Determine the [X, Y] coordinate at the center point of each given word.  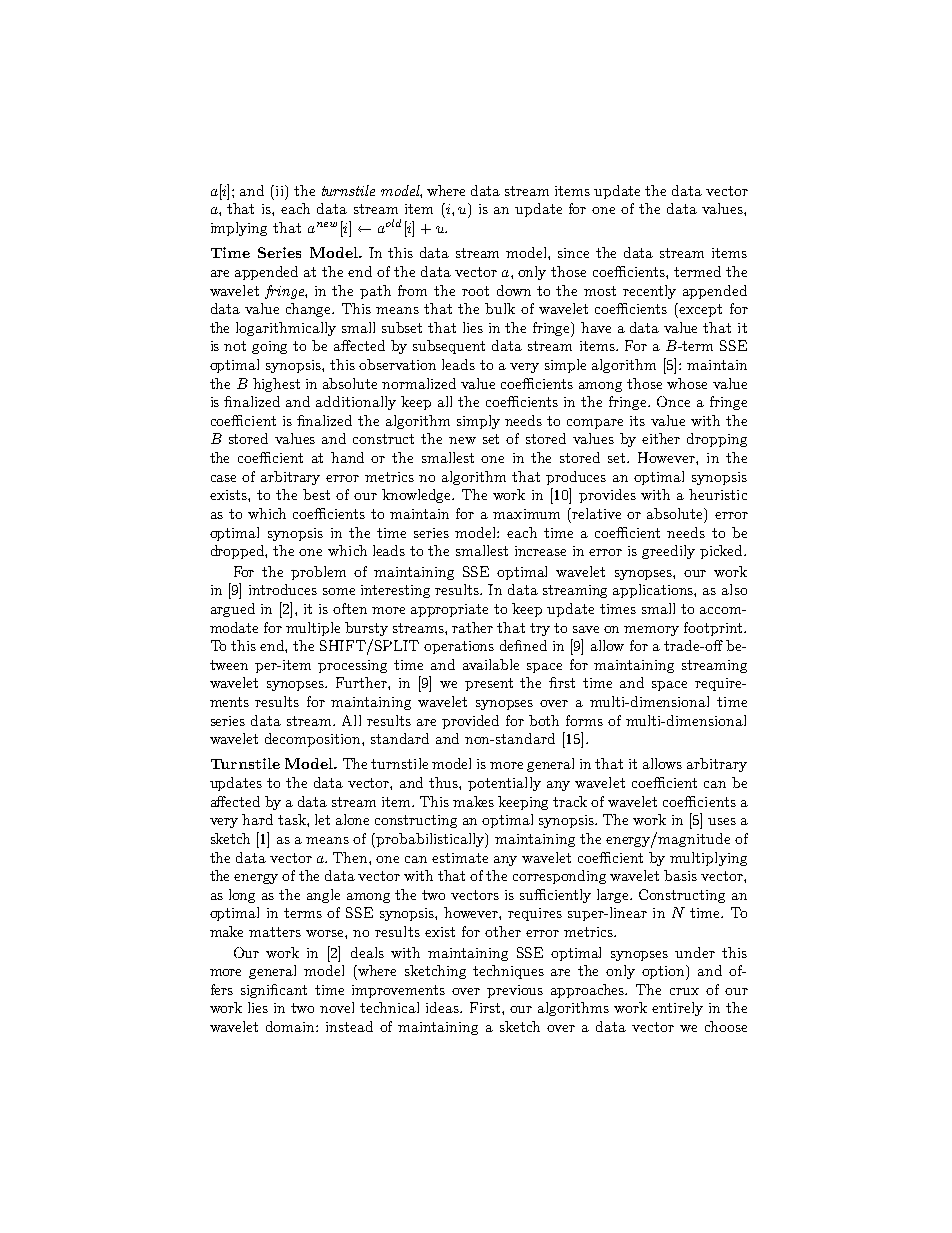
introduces [283, 589]
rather [472, 627]
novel [337, 1007]
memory [651, 631]
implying [239, 229]
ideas [443, 1007]
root [475, 291]
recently [649, 292]
